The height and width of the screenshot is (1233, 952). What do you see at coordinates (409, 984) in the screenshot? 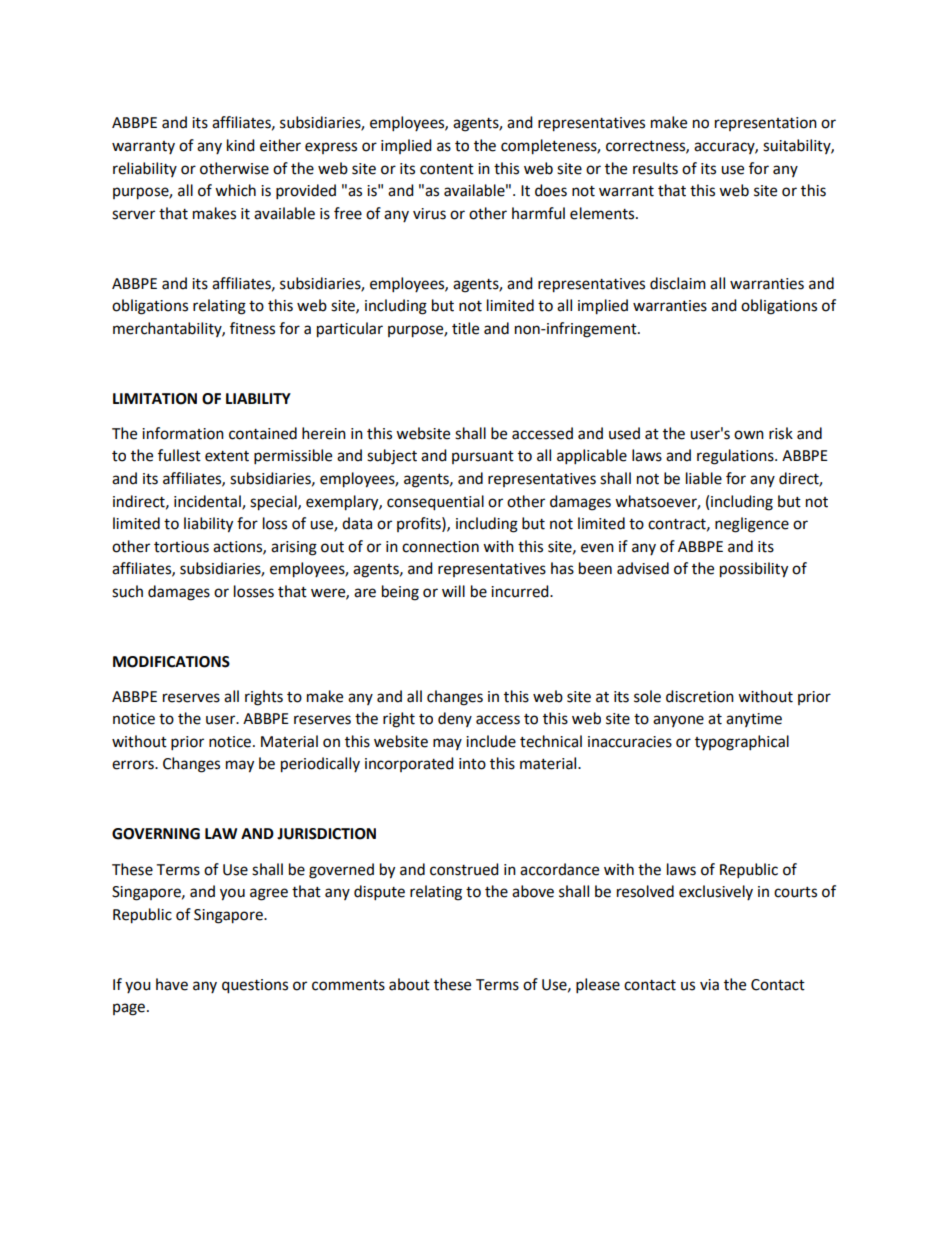
I see `about` at bounding box center [409, 984].
